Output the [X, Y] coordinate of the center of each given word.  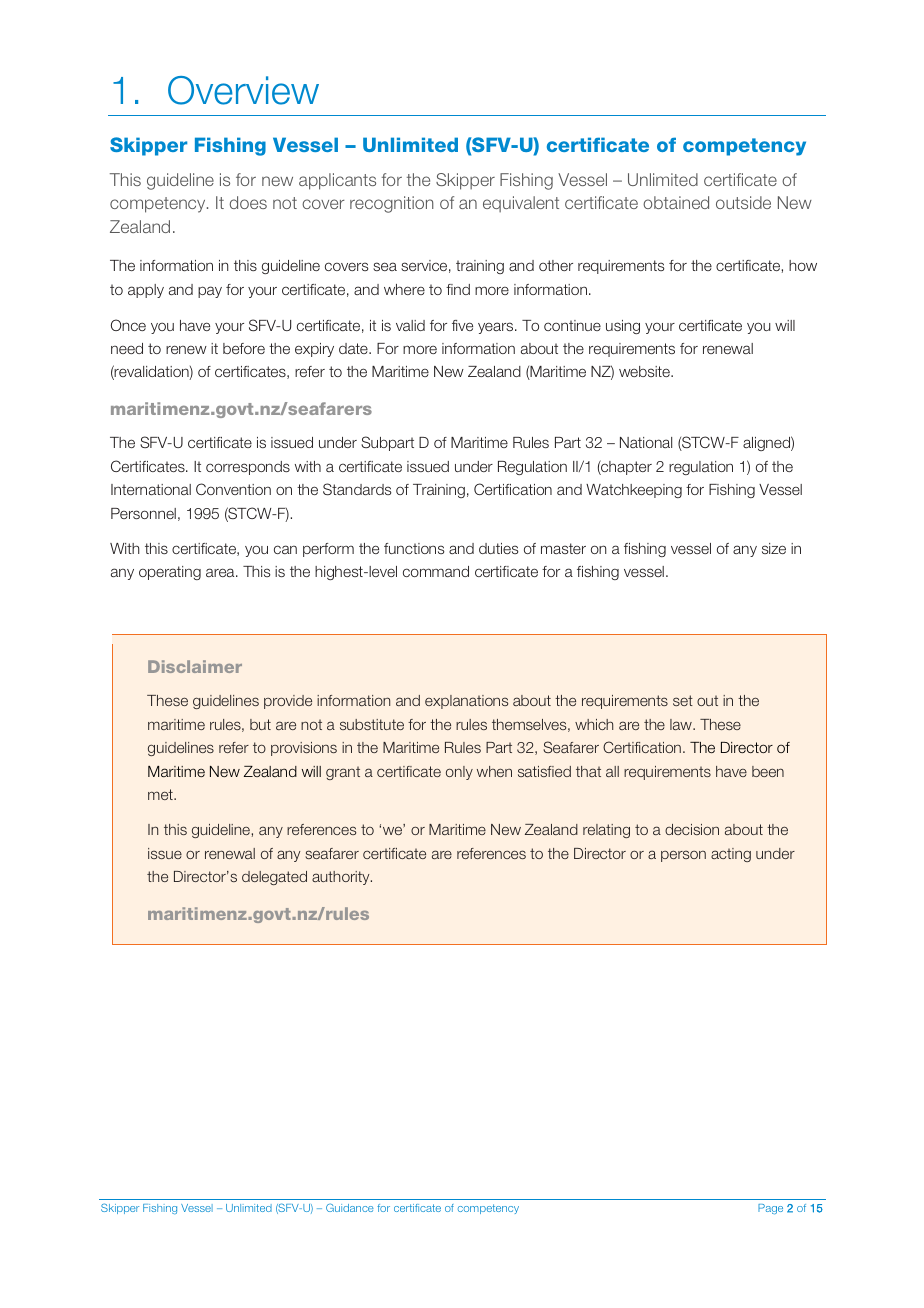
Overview [243, 90]
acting [731, 855]
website [645, 371]
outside [743, 202]
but [260, 724]
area [221, 572]
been [768, 771]
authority [342, 878]
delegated [274, 878]
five [462, 325]
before [244, 348]
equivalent [521, 204]
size [774, 548]
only [459, 773]
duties [499, 548]
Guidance [350, 1207]
